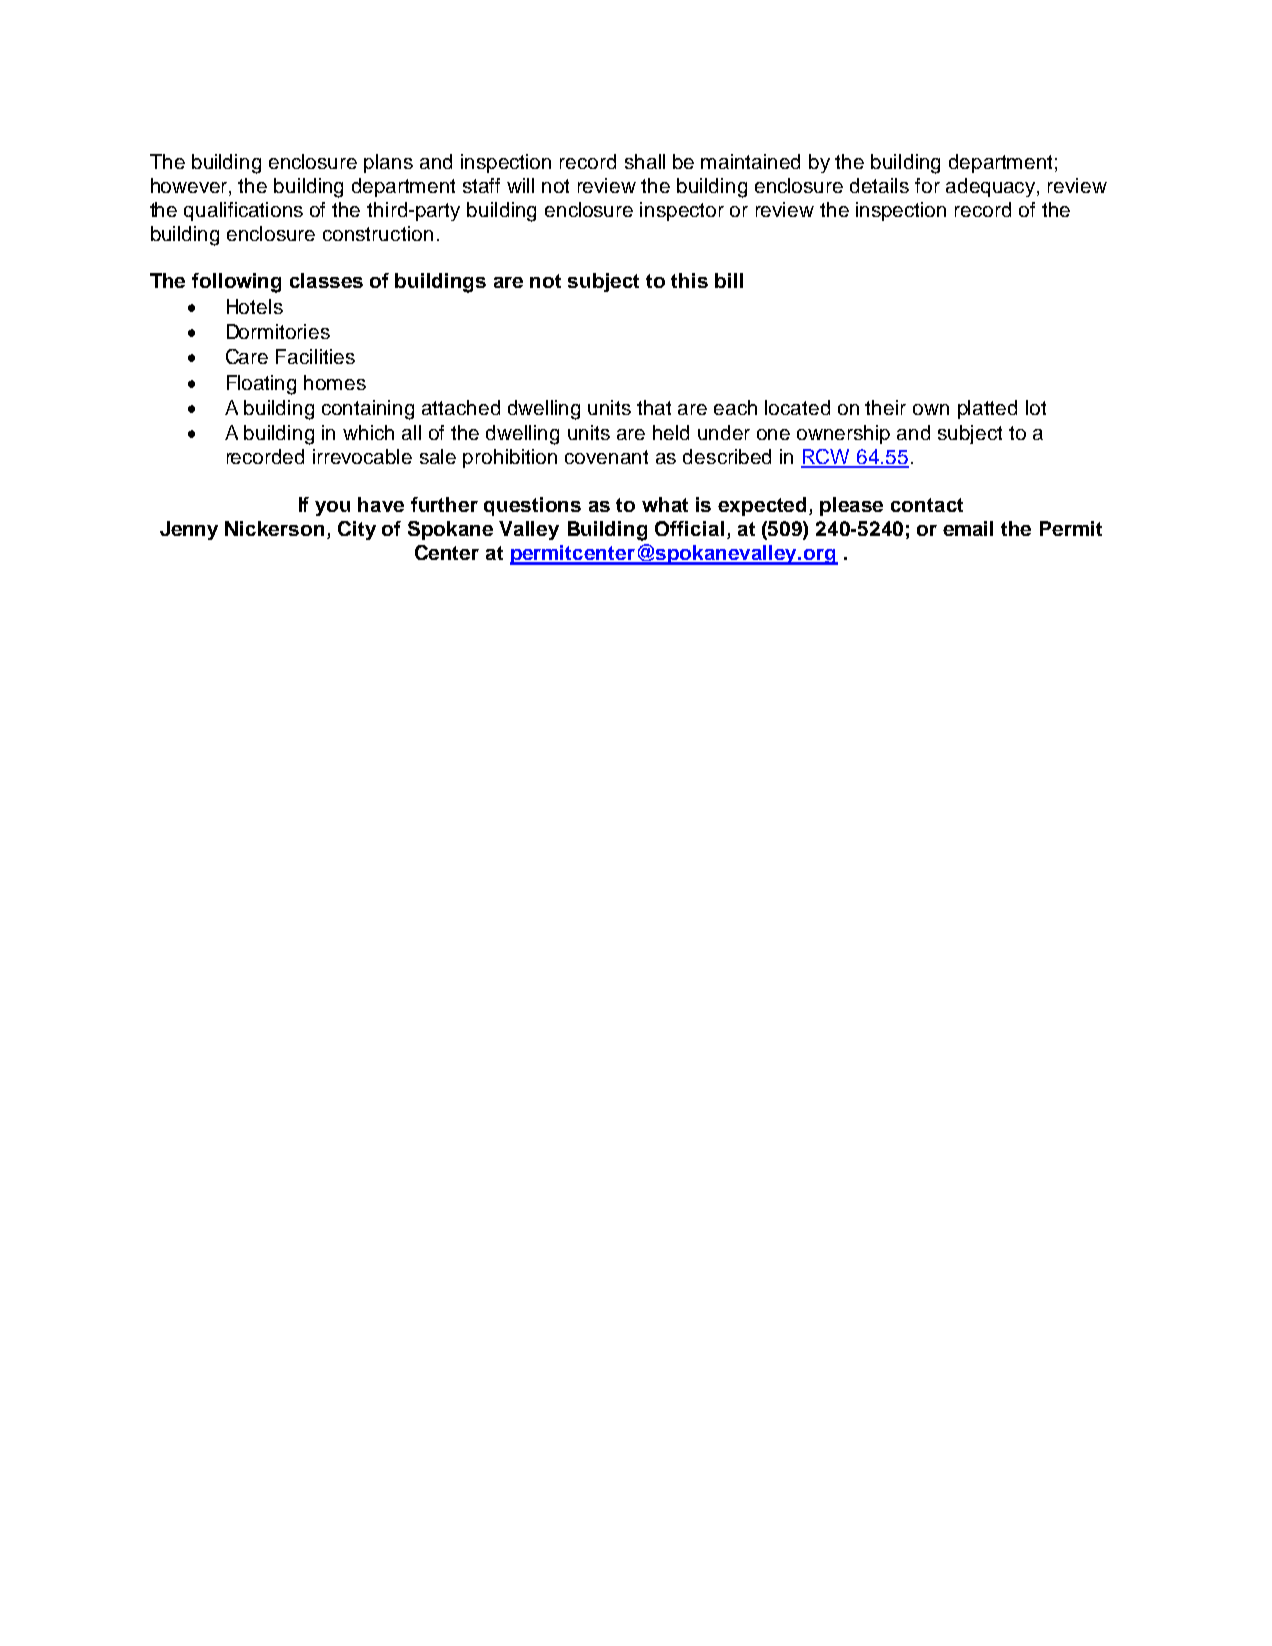 This page has height=1646, width=1272. What do you see at coordinates (274, 528) in the page?
I see `Nickerson` at bounding box center [274, 528].
